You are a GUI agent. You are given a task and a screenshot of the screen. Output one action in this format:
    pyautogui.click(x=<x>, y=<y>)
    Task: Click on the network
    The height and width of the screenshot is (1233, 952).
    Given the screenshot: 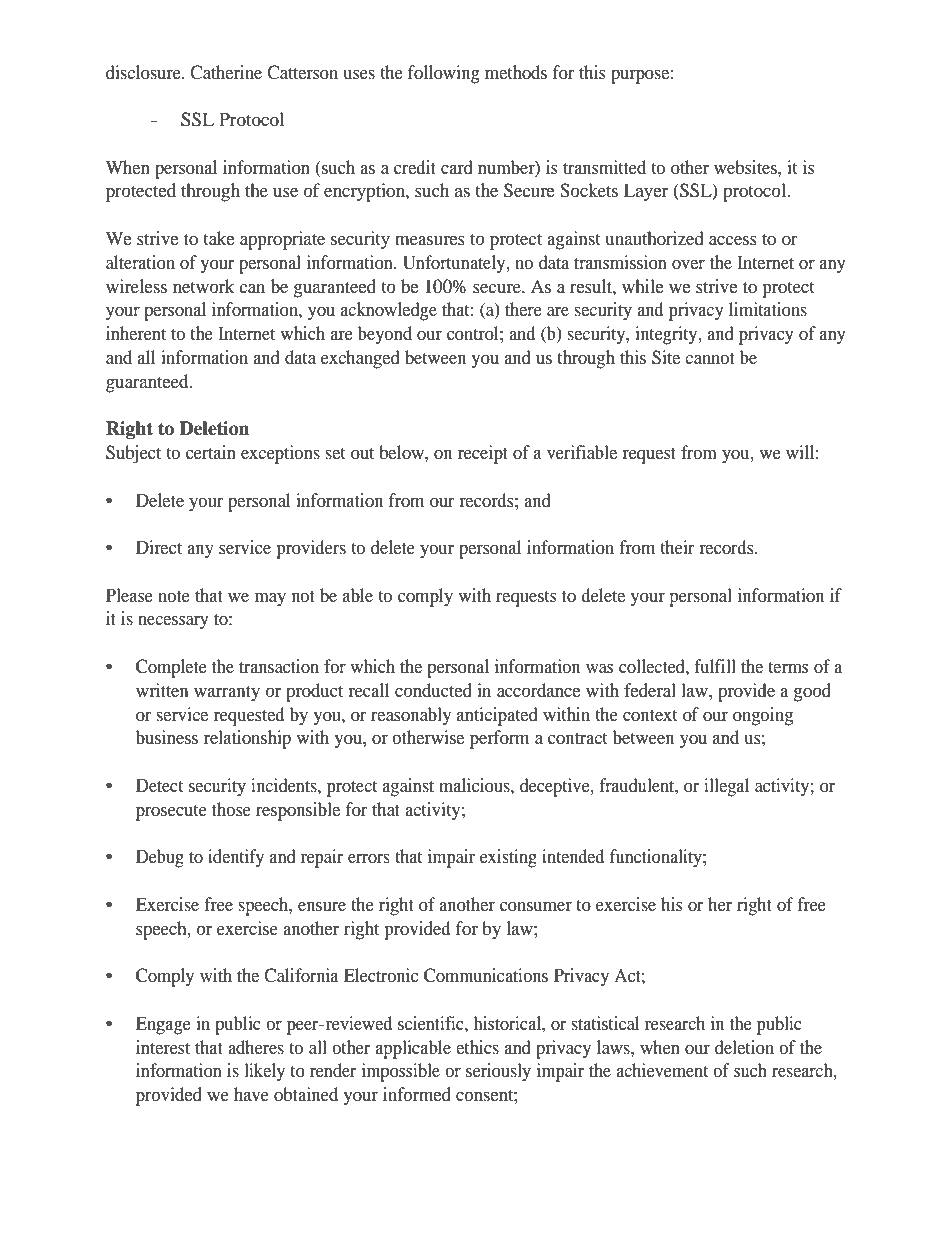 What is the action you would take?
    pyautogui.click(x=204, y=286)
